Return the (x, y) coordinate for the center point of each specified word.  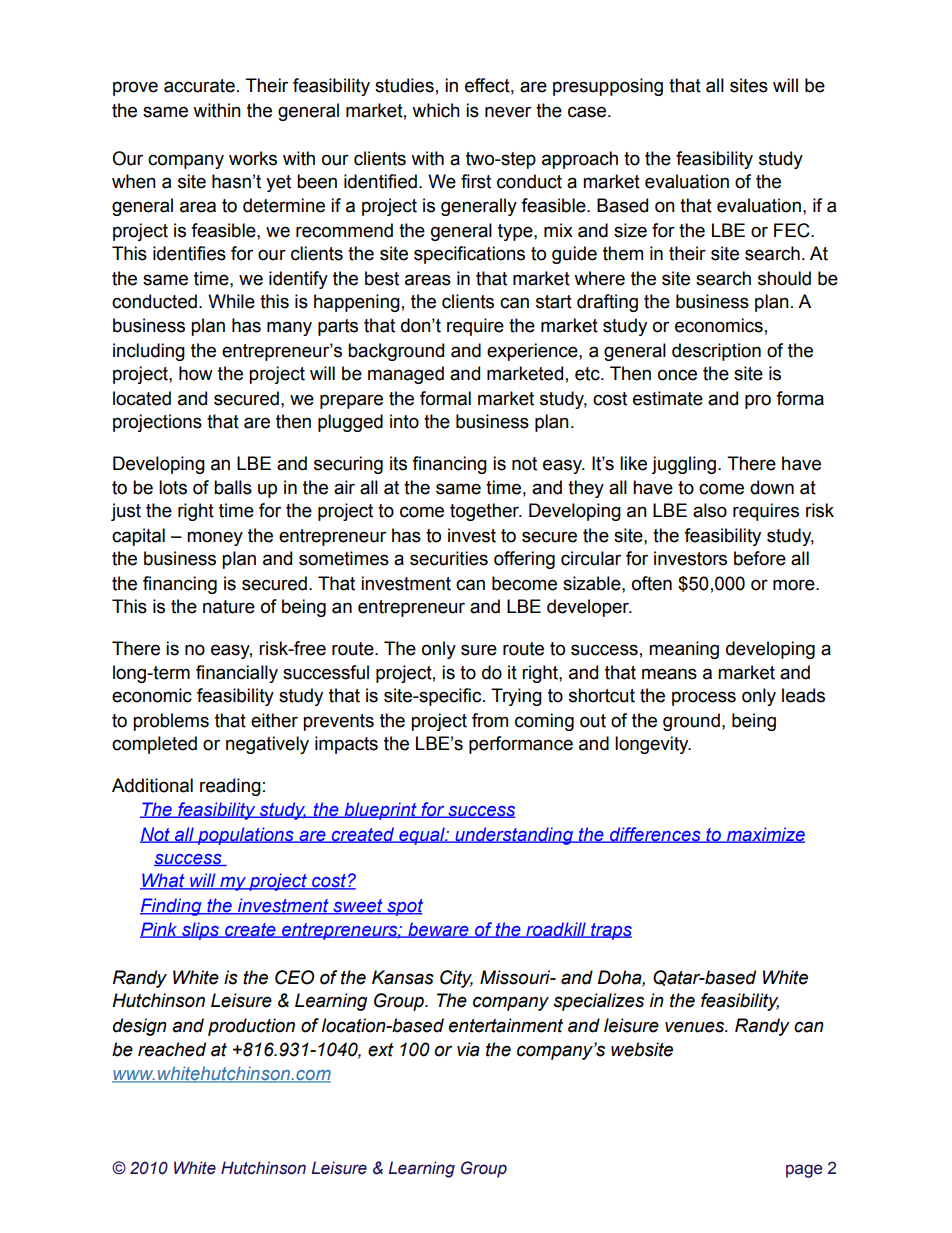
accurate (199, 86)
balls (233, 487)
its (398, 463)
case (588, 112)
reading (230, 787)
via (468, 1049)
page (804, 1171)
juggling (685, 465)
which (436, 110)
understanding (514, 836)
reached (172, 1049)
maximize (764, 835)
